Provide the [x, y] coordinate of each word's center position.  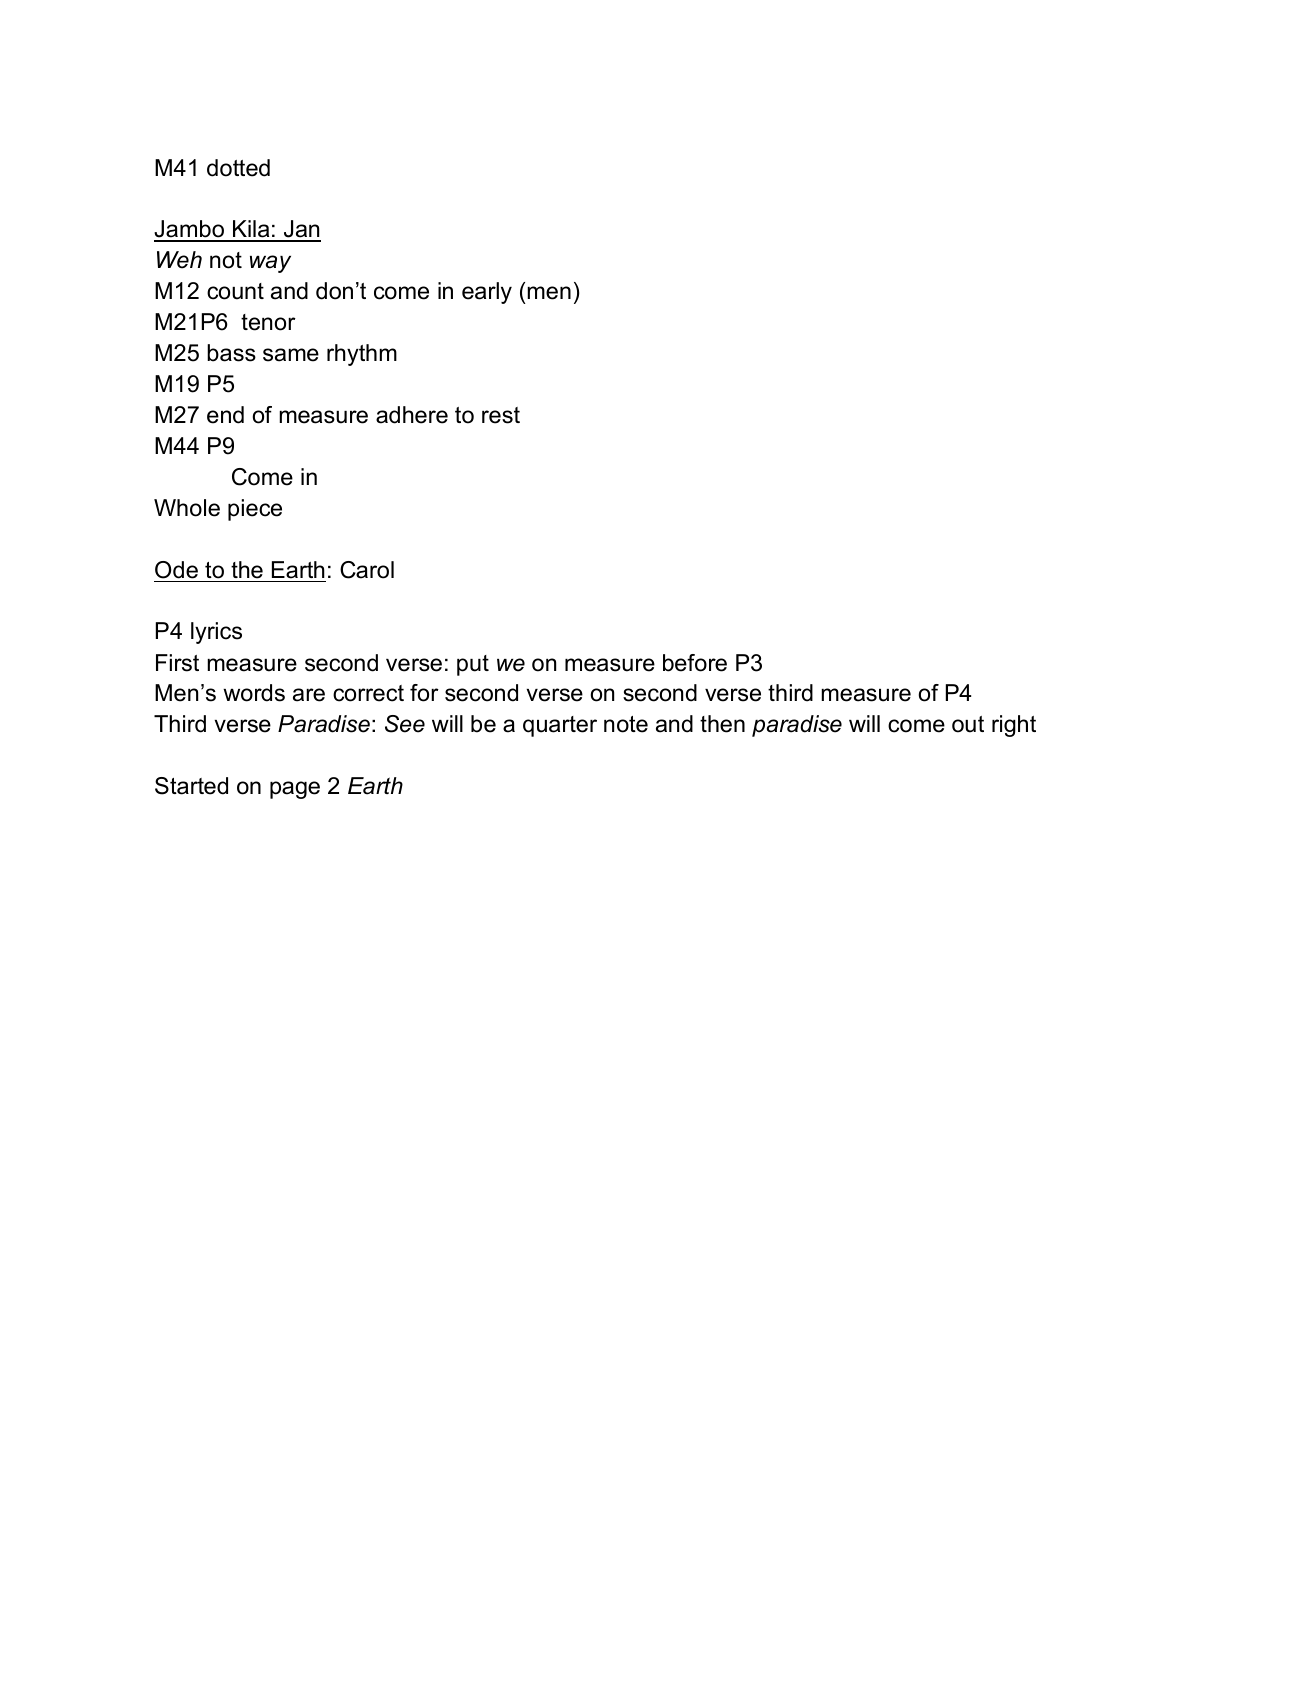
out [968, 724]
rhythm [362, 355]
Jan [301, 230]
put [473, 665]
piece [255, 510]
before [695, 663]
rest [501, 415]
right [1014, 726]
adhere [412, 415]
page [295, 790]
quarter [560, 726]
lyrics [216, 633]
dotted [238, 168]
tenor [268, 322]
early [487, 293]
